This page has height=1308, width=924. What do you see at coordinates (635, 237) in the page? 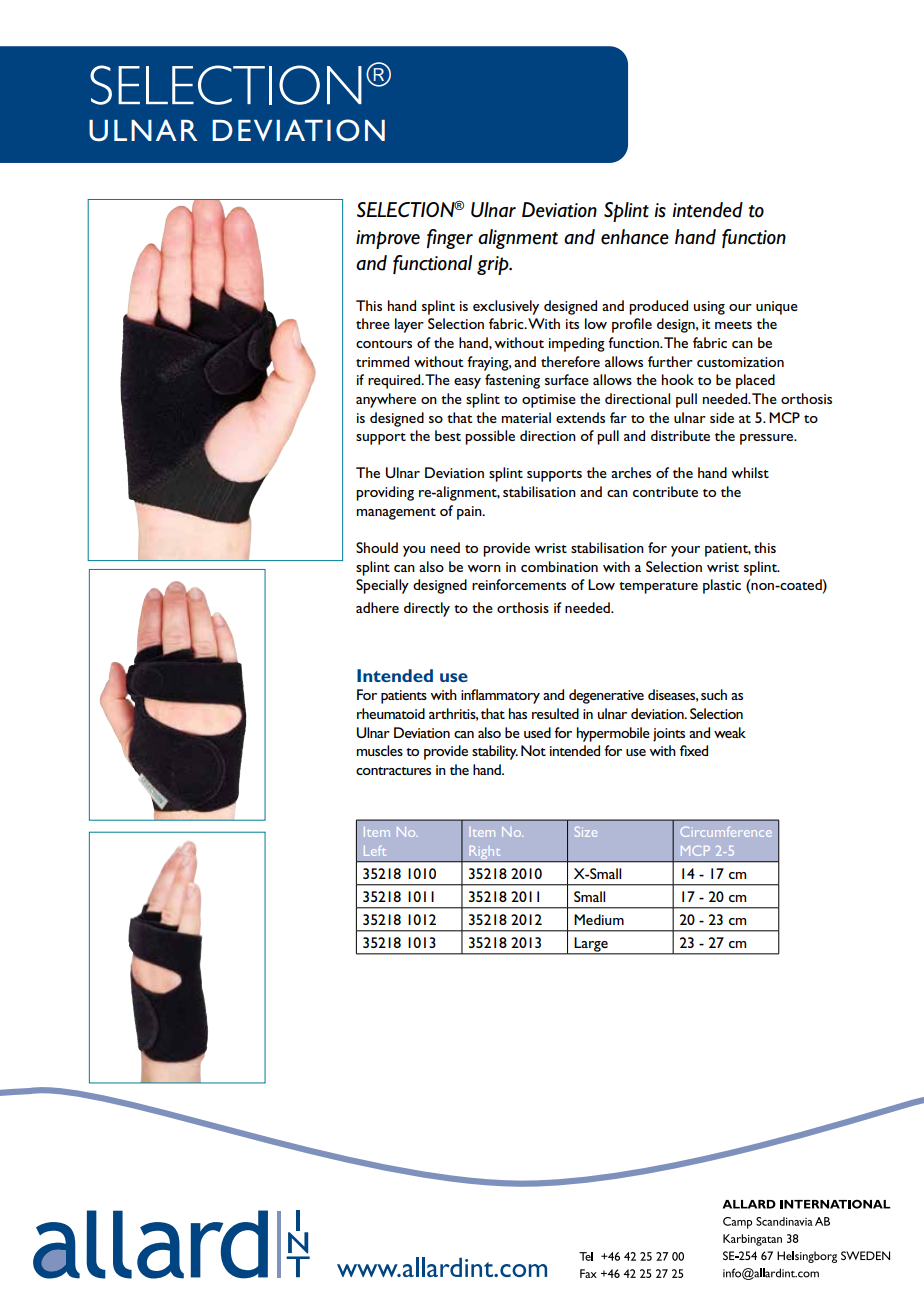
I see `enhance` at bounding box center [635, 237].
